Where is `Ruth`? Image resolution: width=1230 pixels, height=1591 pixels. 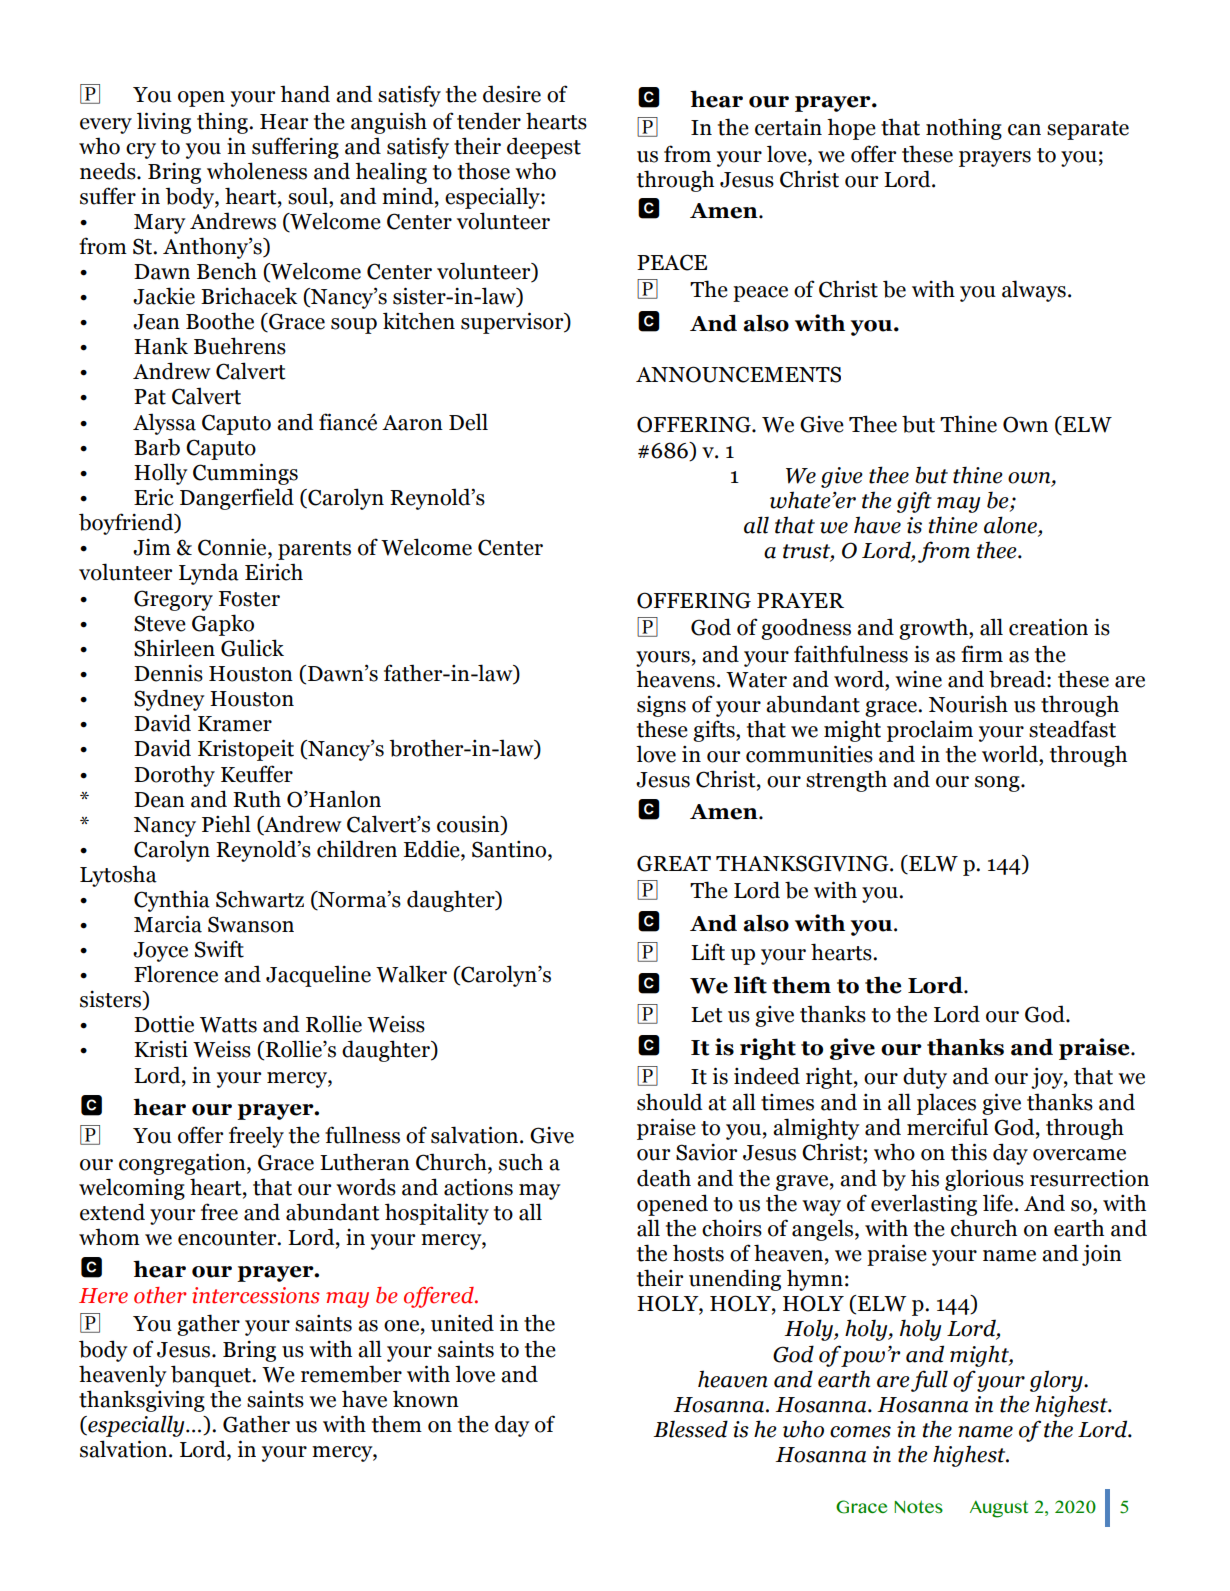
Ruth is located at coordinates (257, 799).
